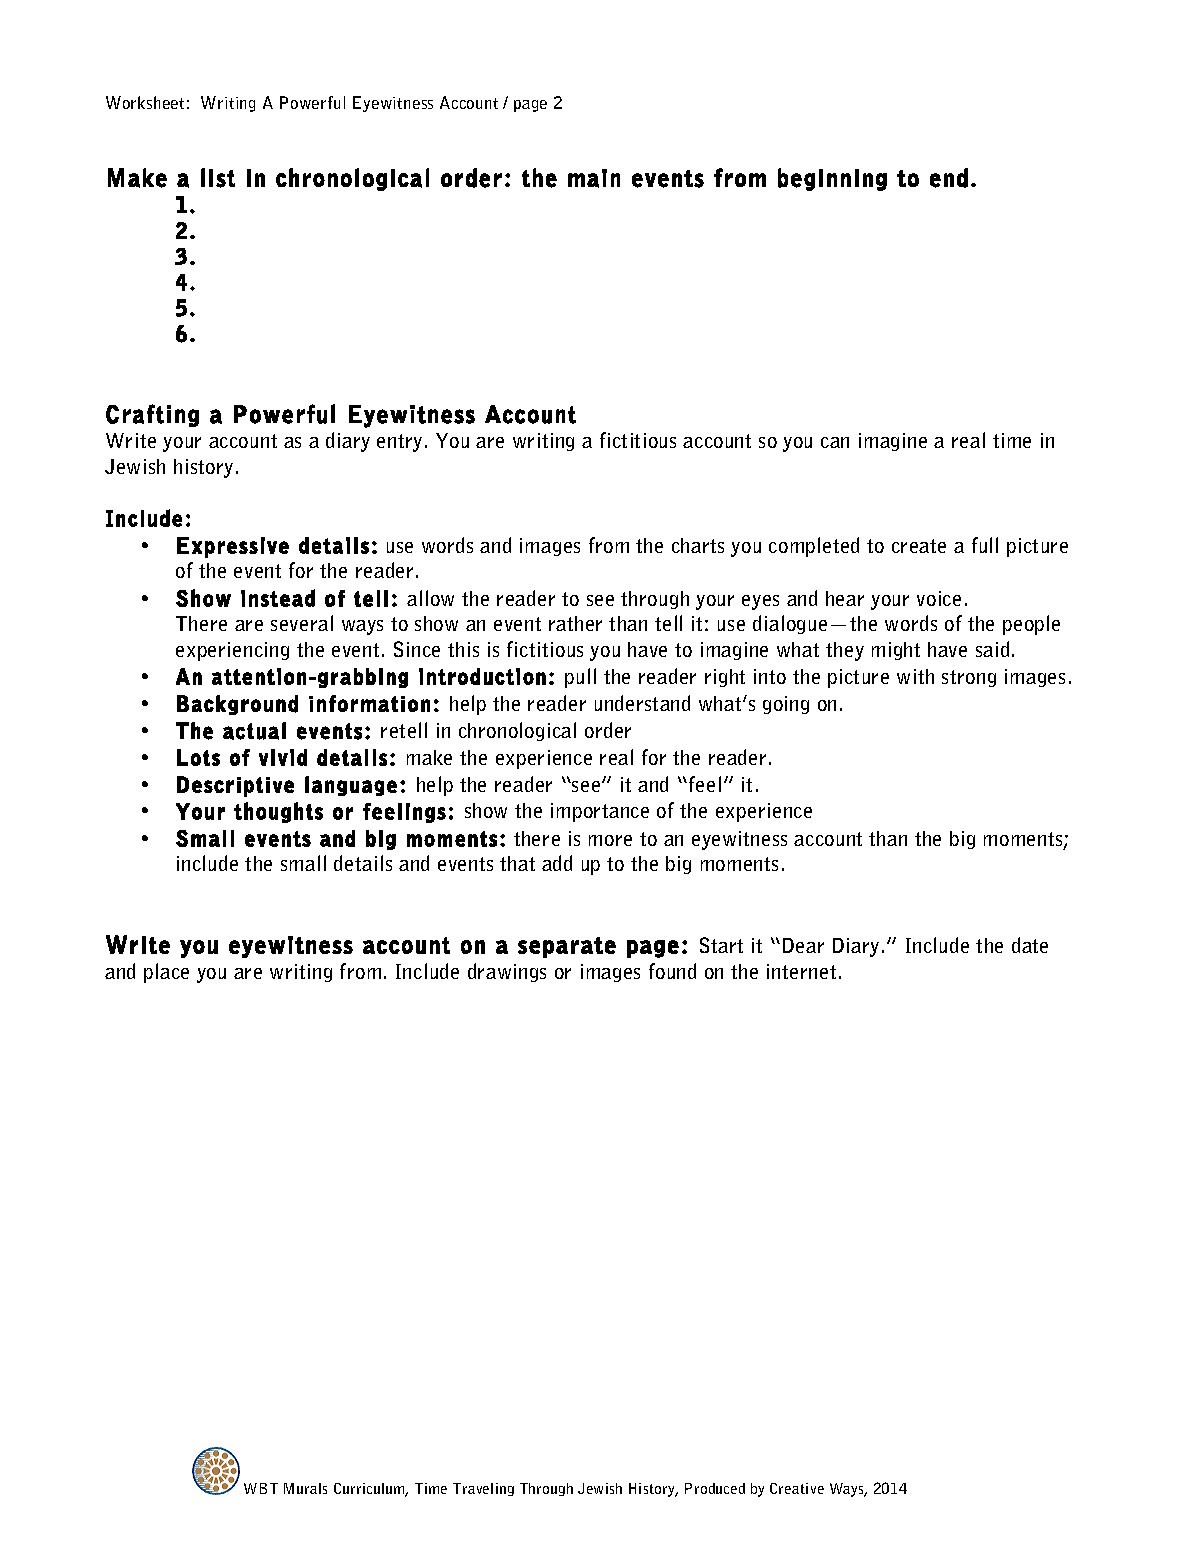 The height and width of the image is (1544, 1193). What do you see at coordinates (305, 1488) in the image?
I see `Murals` at bounding box center [305, 1488].
